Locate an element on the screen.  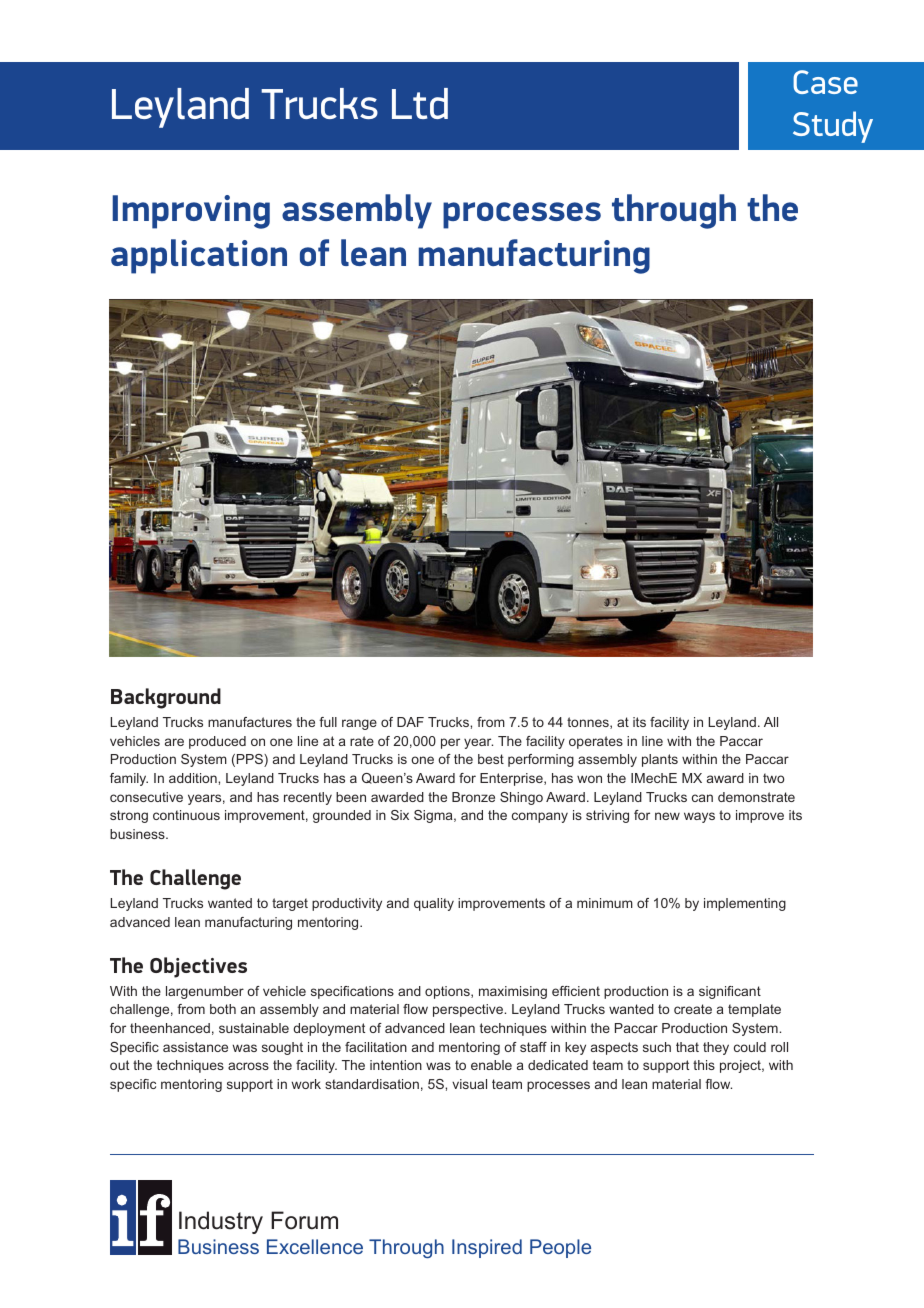
Improving is located at coordinates (191, 212).
